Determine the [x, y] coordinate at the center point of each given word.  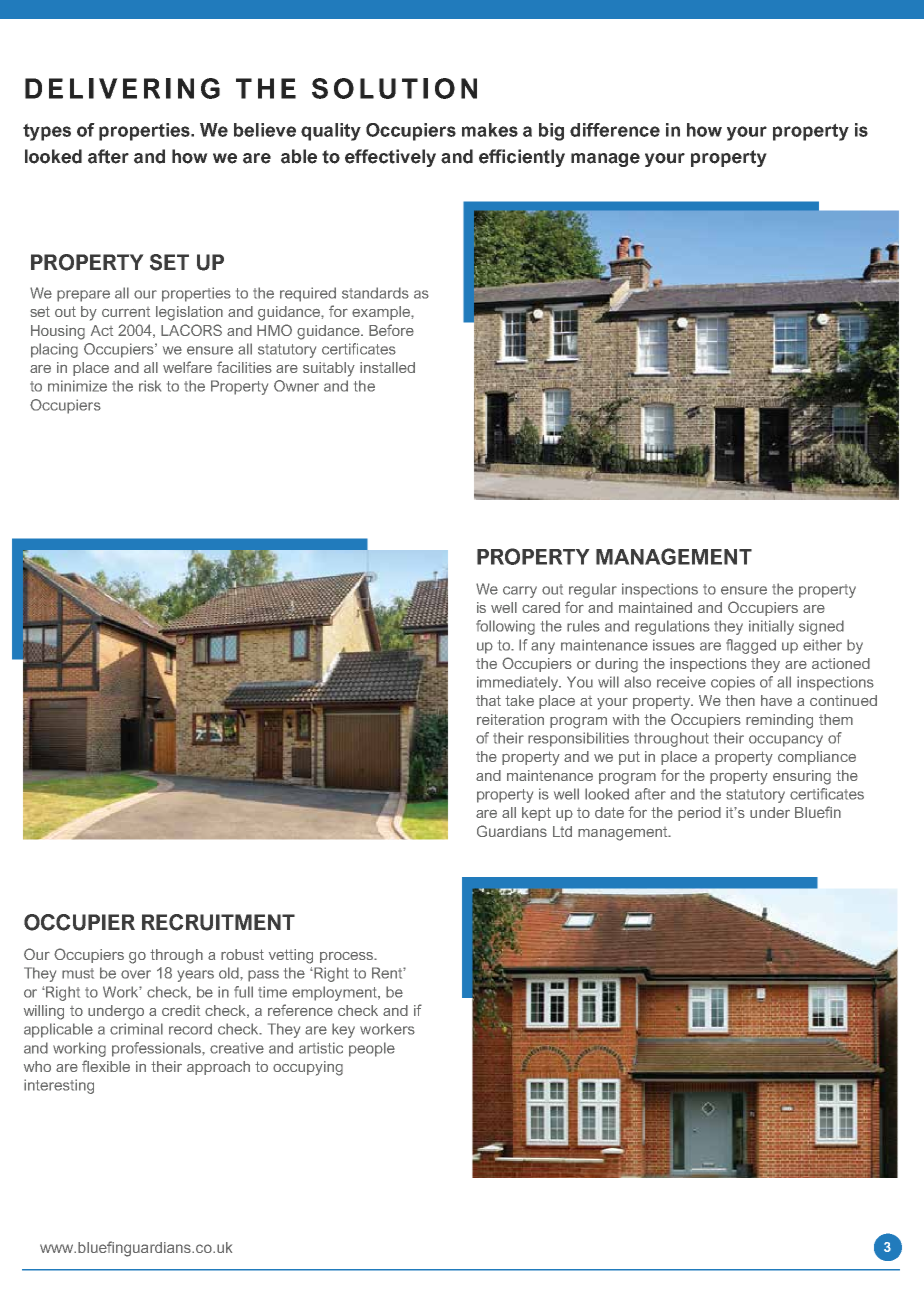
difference [615, 130]
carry [520, 592]
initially [771, 627]
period [699, 814]
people [372, 1049]
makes [490, 130]
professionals [158, 1049]
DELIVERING [122, 88]
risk [150, 386]
